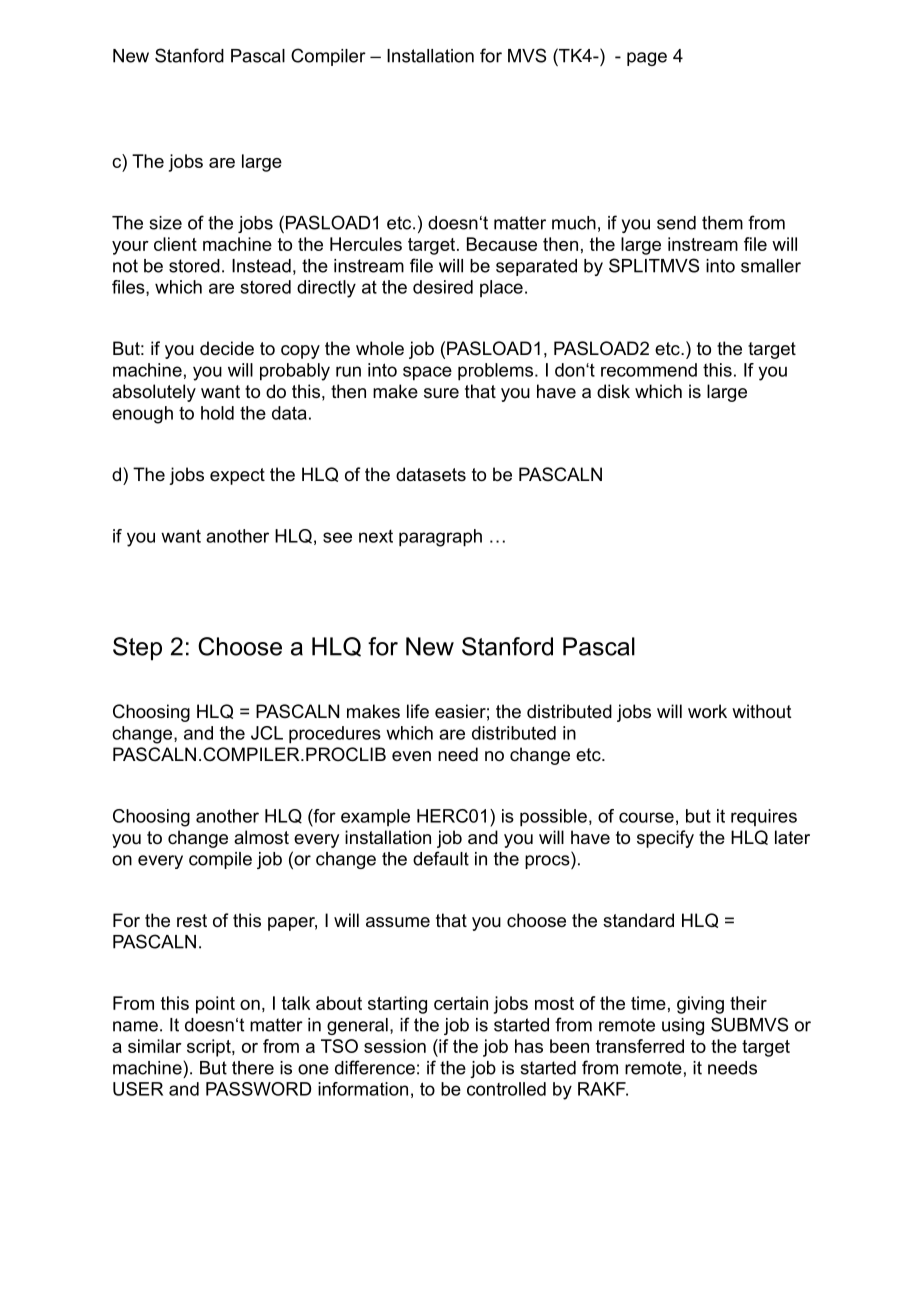 Image resolution: width=924 pixels, height=1308 pixels. What do you see at coordinates (707, 711) in the screenshot?
I see `work` at bounding box center [707, 711].
